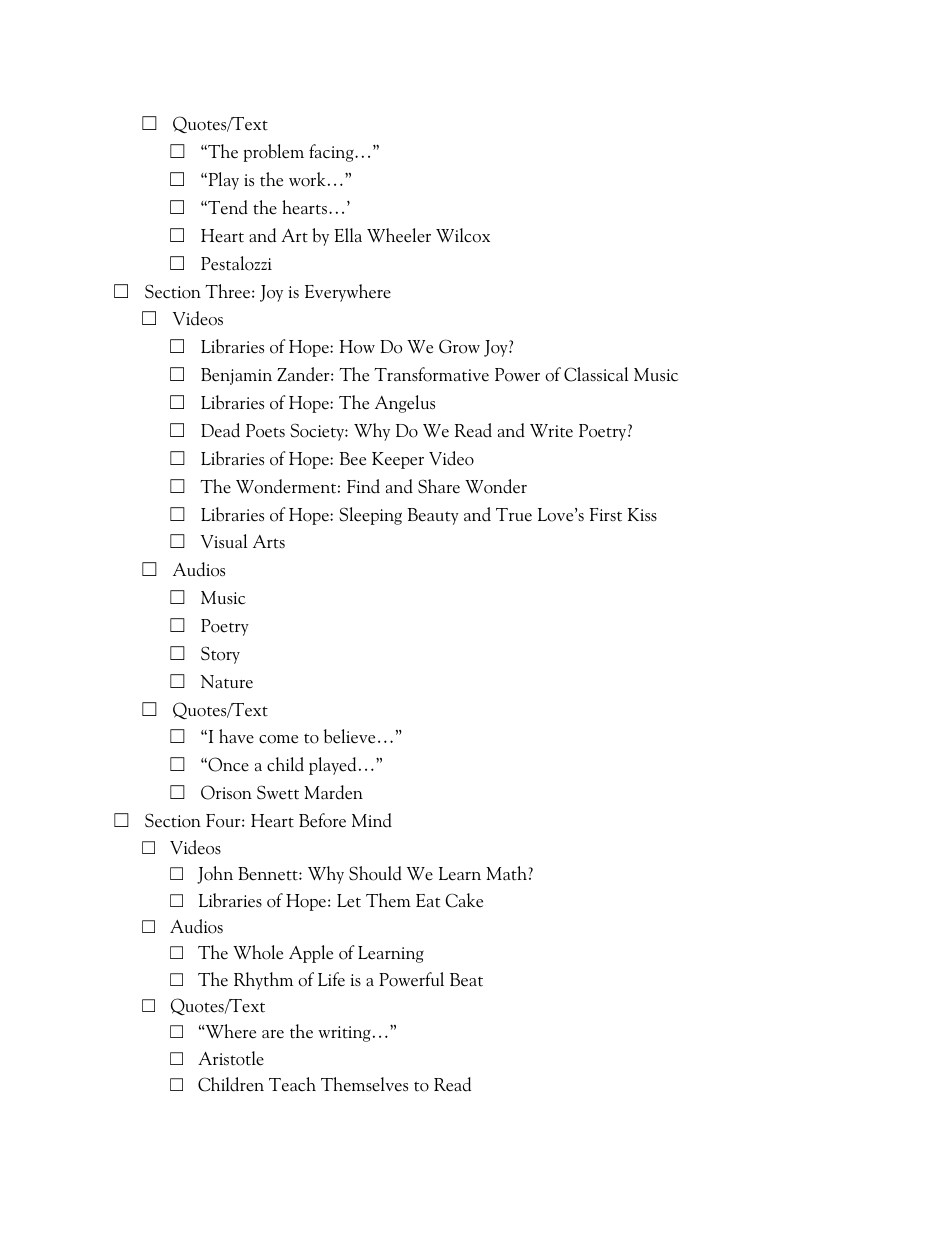  What do you see at coordinates (466, 980) in the screenshot?
I see `Beat` at bounding box center [466, 980].
